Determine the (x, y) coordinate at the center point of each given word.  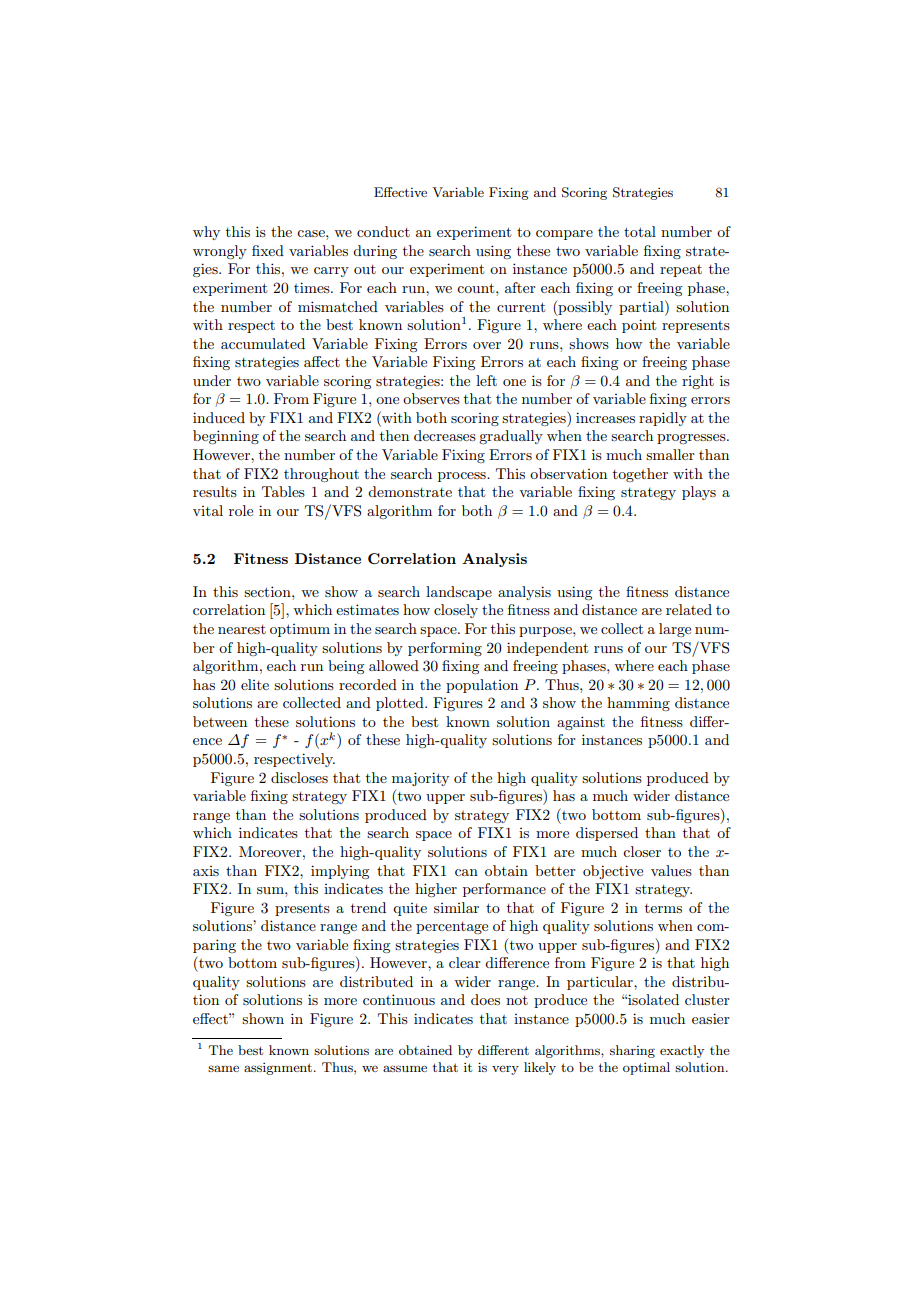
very (505, 1070)
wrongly (220, 252)
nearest (242, 629)
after (520, 287)
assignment (279, 1069)
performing (445, 649)
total (640, 231)
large (675, 630)
